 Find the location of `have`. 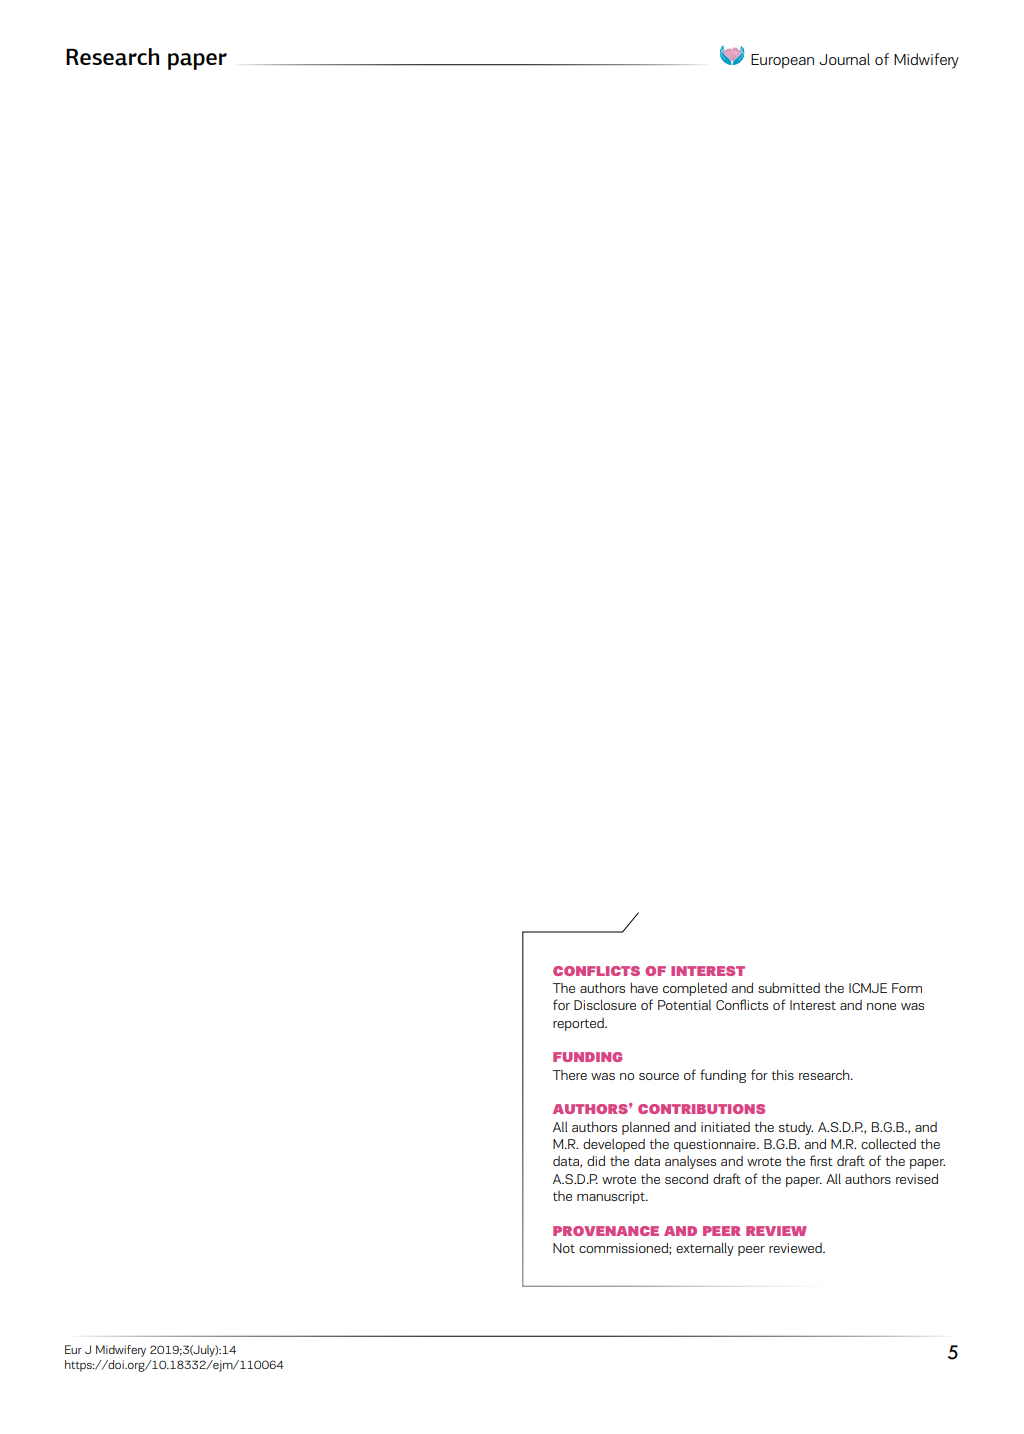

have is located at coordinates (644, 987).
